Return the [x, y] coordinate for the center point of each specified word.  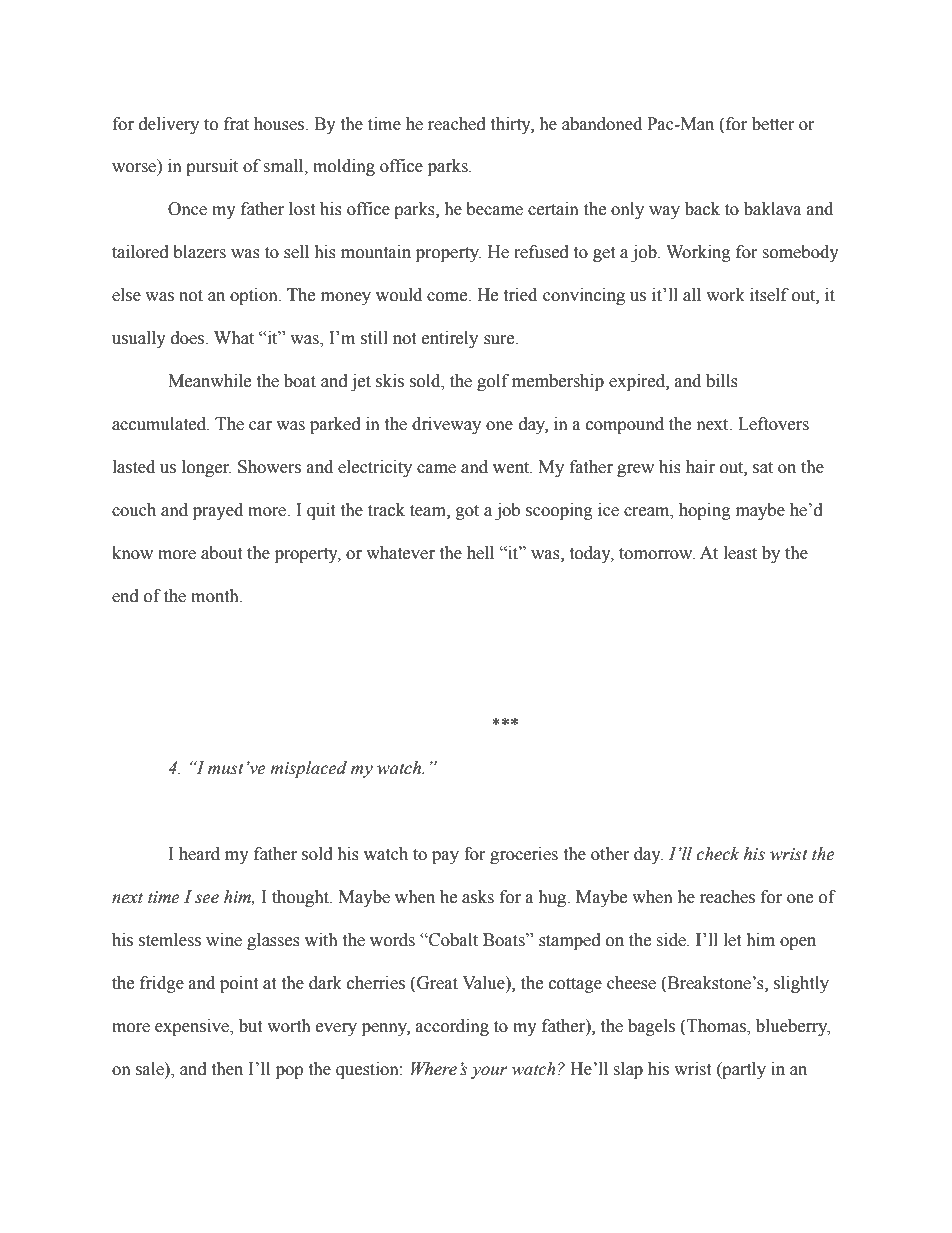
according [452, 1027]
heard [199, 854]
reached [457, 124]
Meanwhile [209, 381]
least [740, 553]
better [773, 124]
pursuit [212, 167]
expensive [193, 1027]
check [717, 854]
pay [445, 857]
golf [493, 382]
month [216, 596]
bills [722, 381]
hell [480, 553]
